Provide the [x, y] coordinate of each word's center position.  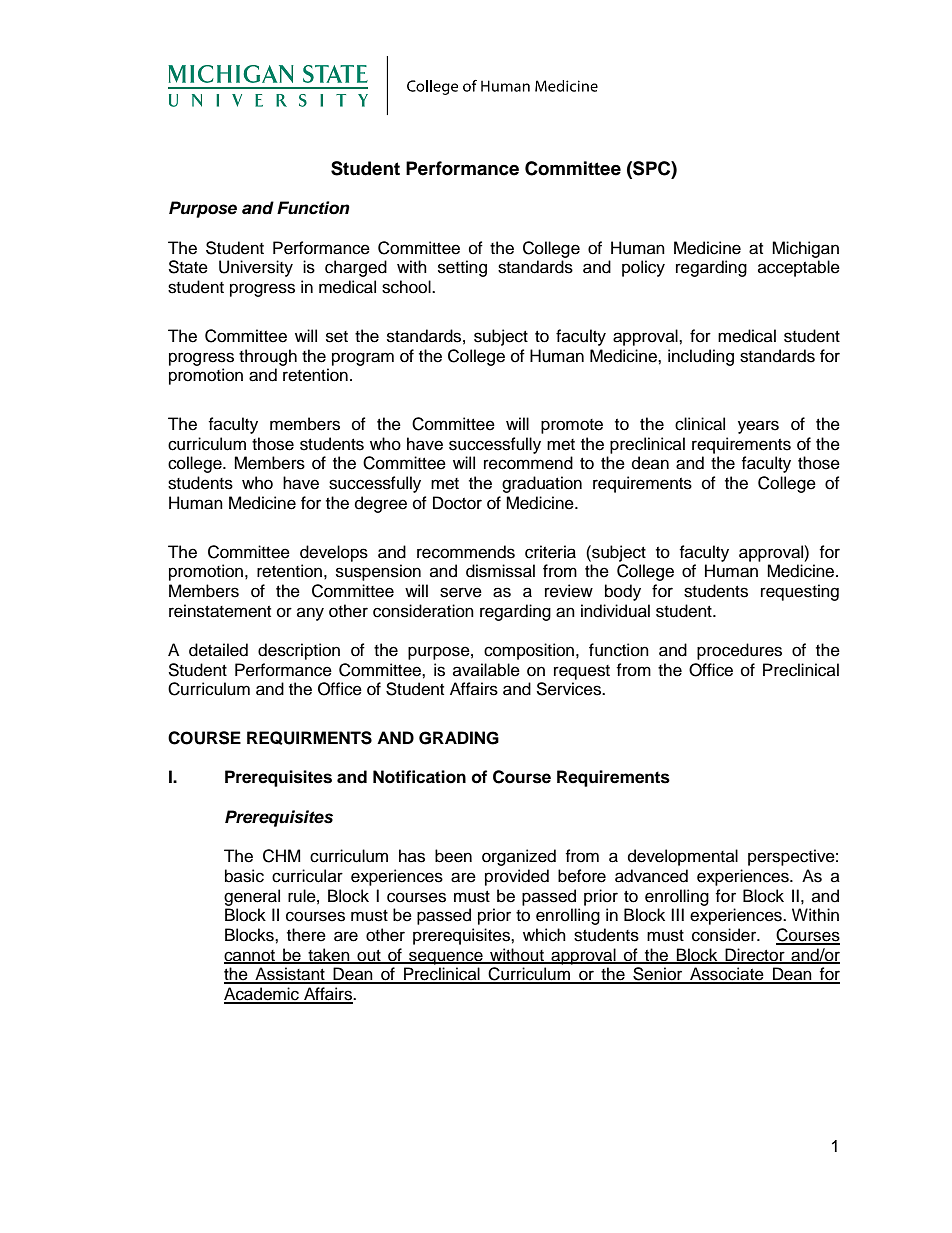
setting [462, 268]
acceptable [799, 268]
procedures [739, 651]
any [310, 614]
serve [461, 592]
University [256, 268]
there [306, 935]
